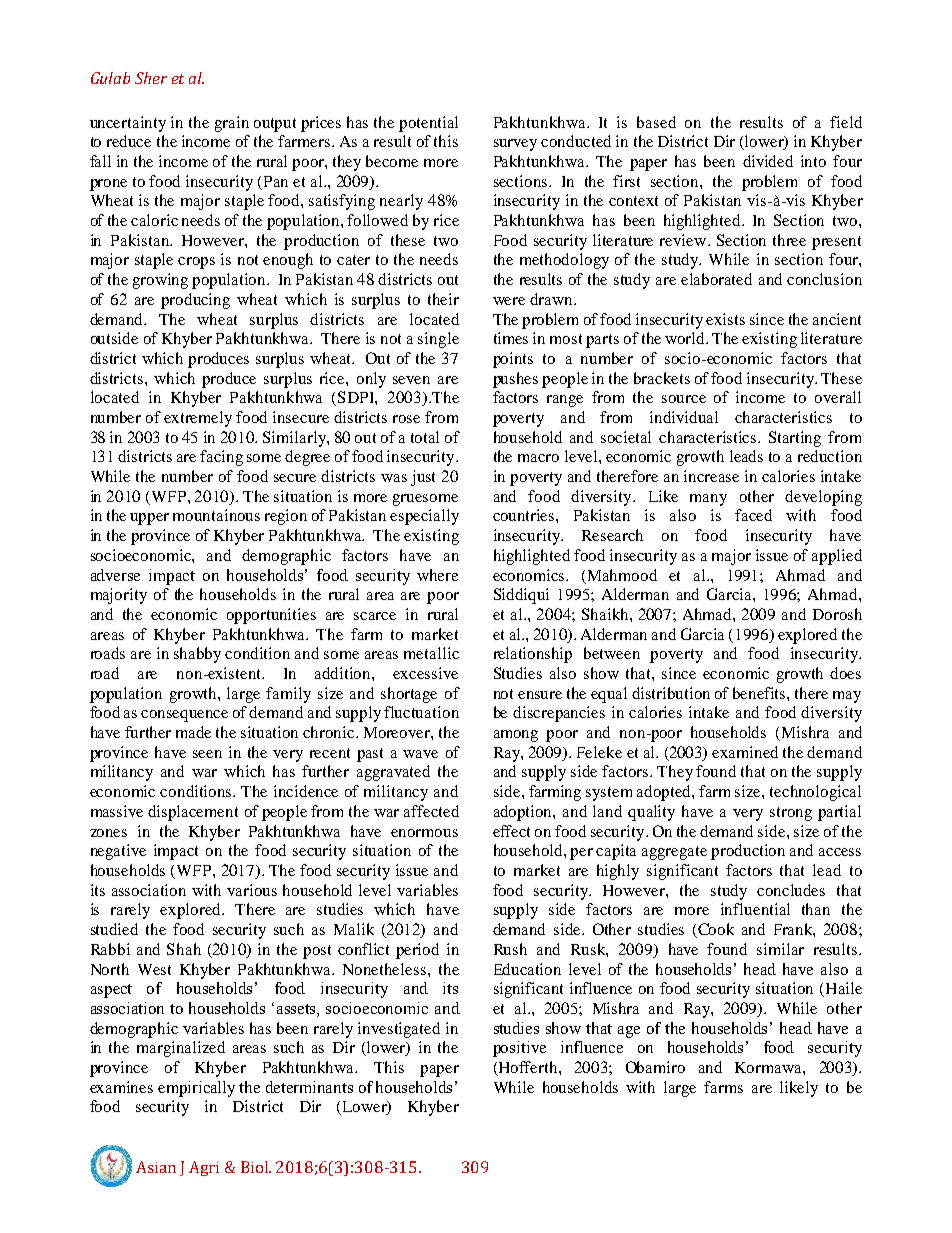 The image size is (952, 1233). Describe the element at coordinates (204, 1168) in the screenshot. I see `Agri` at that location.
